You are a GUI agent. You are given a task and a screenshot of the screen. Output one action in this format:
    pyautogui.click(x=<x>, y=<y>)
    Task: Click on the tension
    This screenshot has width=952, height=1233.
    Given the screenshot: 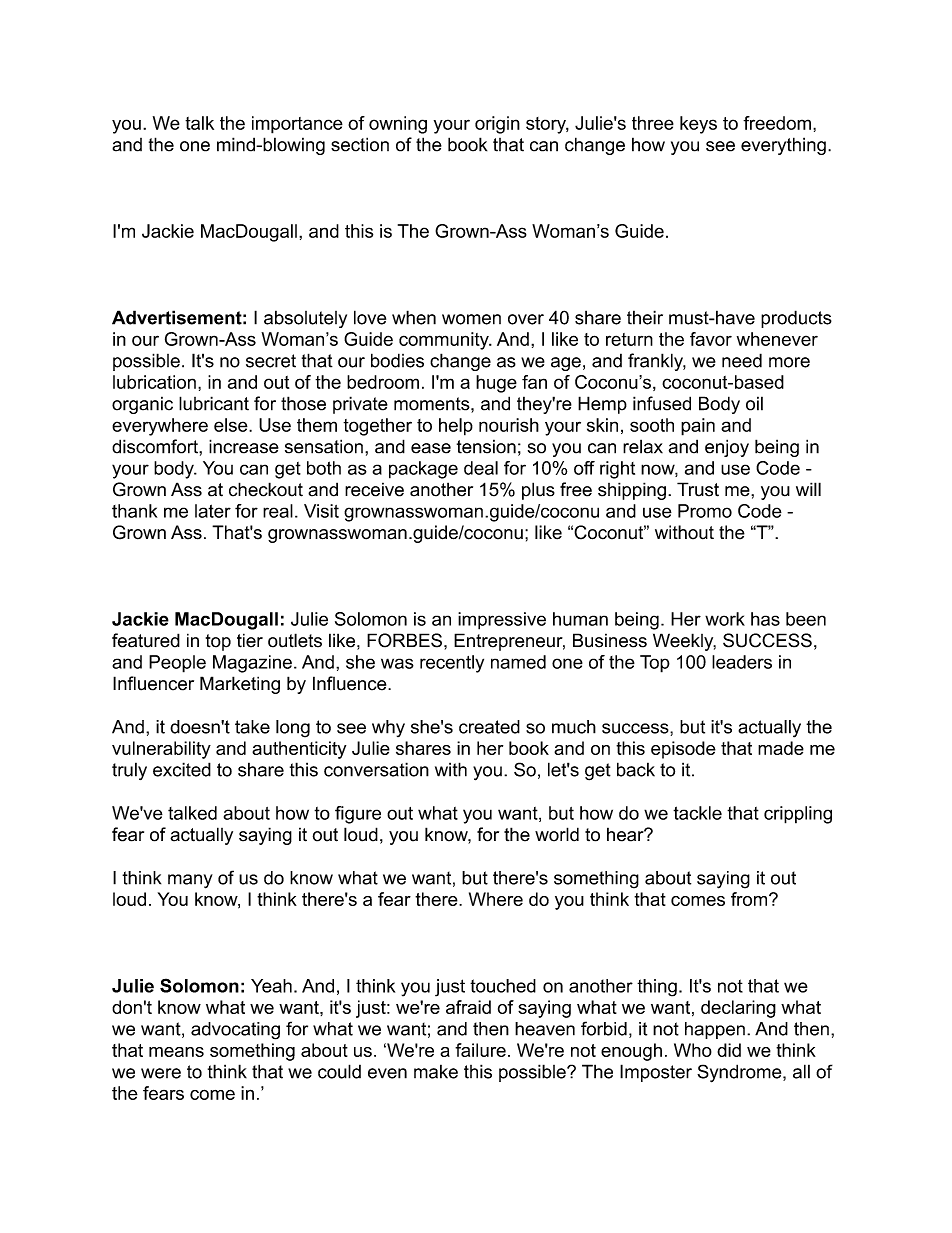 What is the action you would take?
    pyautogui.click(x=486, y=446)
